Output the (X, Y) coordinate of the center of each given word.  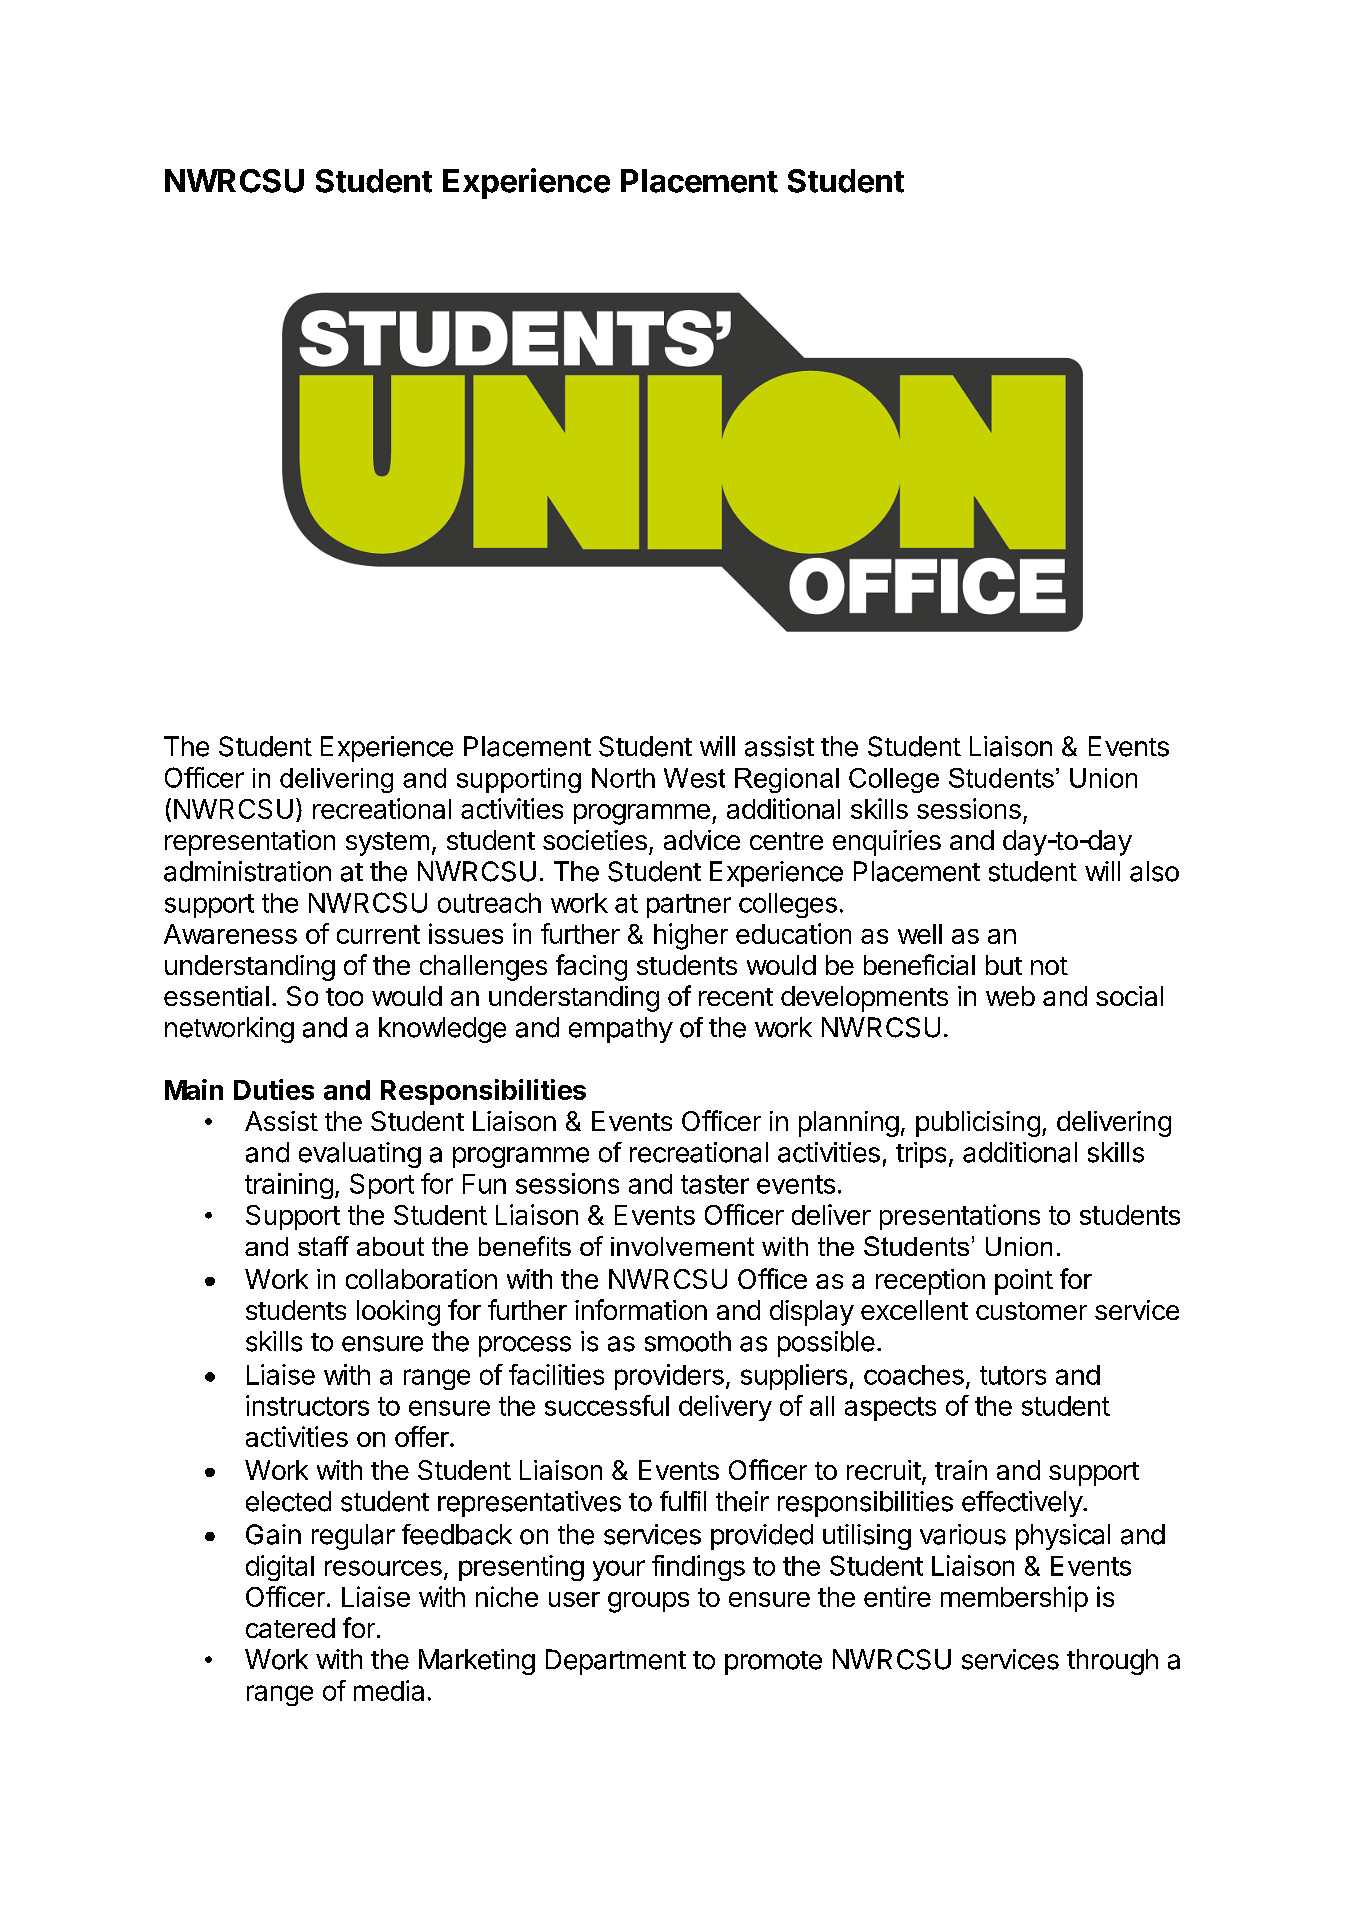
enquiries (887, 843)
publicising (978, 1124)
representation (250, 843)
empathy (621, 1030)
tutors (1013, 1375)
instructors (307, 1405)
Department (616, 1662)
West (694, 778)
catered (290, 1628)
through (1112, 1662)
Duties (274, 1089)
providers (669, 1377)
